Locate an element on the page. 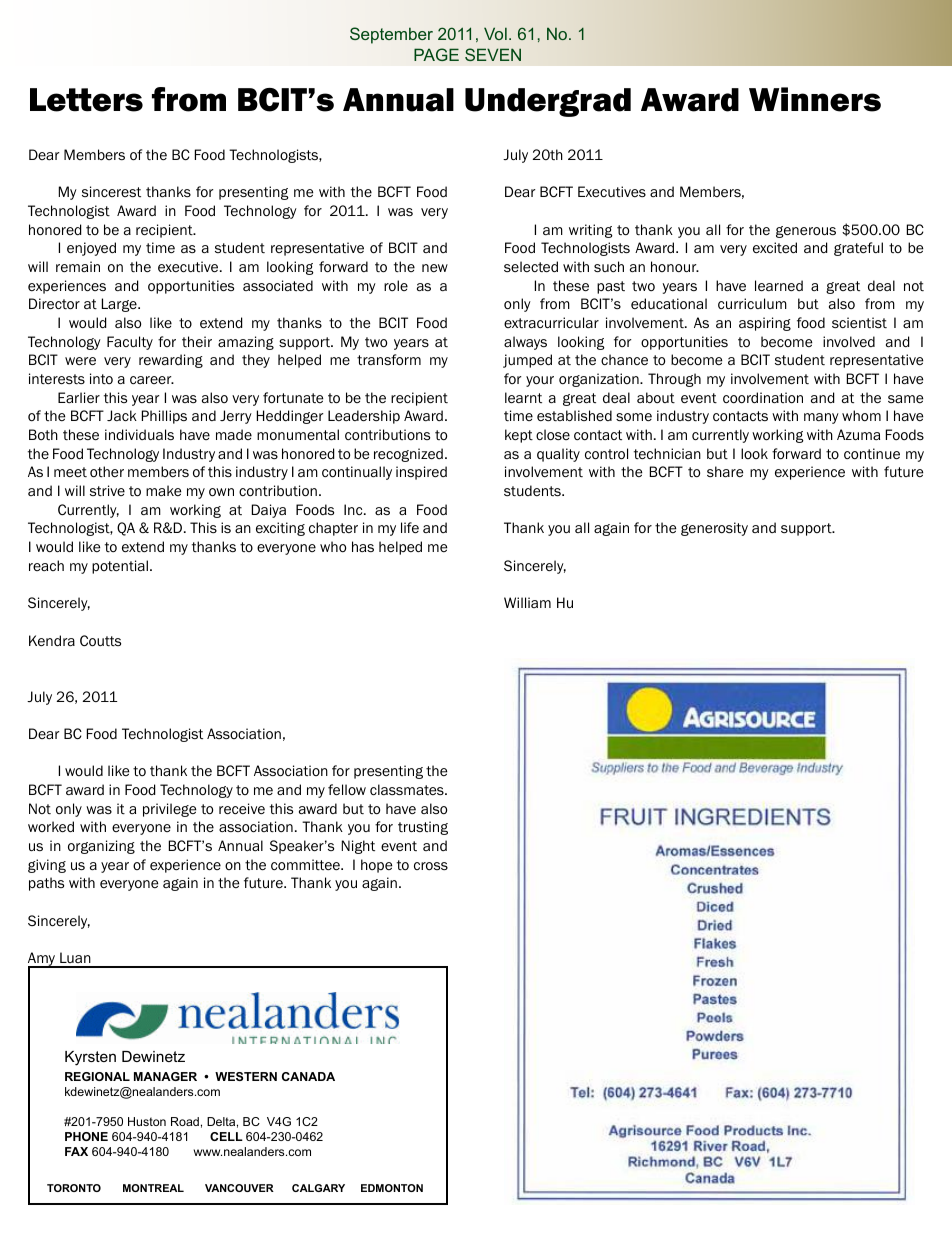  Huston is located at coordinates (147, 1121).
